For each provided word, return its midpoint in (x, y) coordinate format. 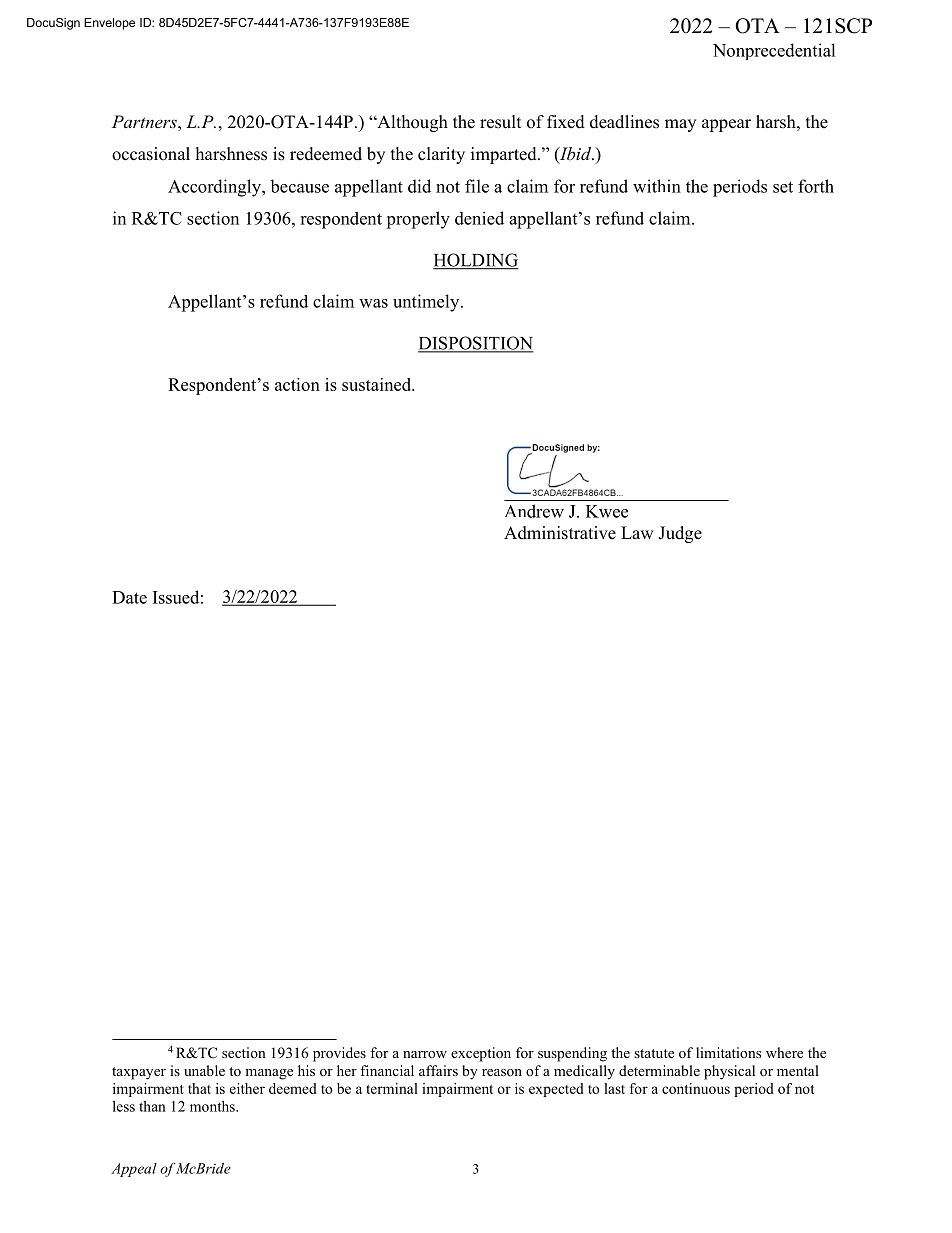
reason (502, 1072)
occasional (151, 154)
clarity (441, 155)
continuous (696, 1088)
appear (726, 125)
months (213, 1106)
